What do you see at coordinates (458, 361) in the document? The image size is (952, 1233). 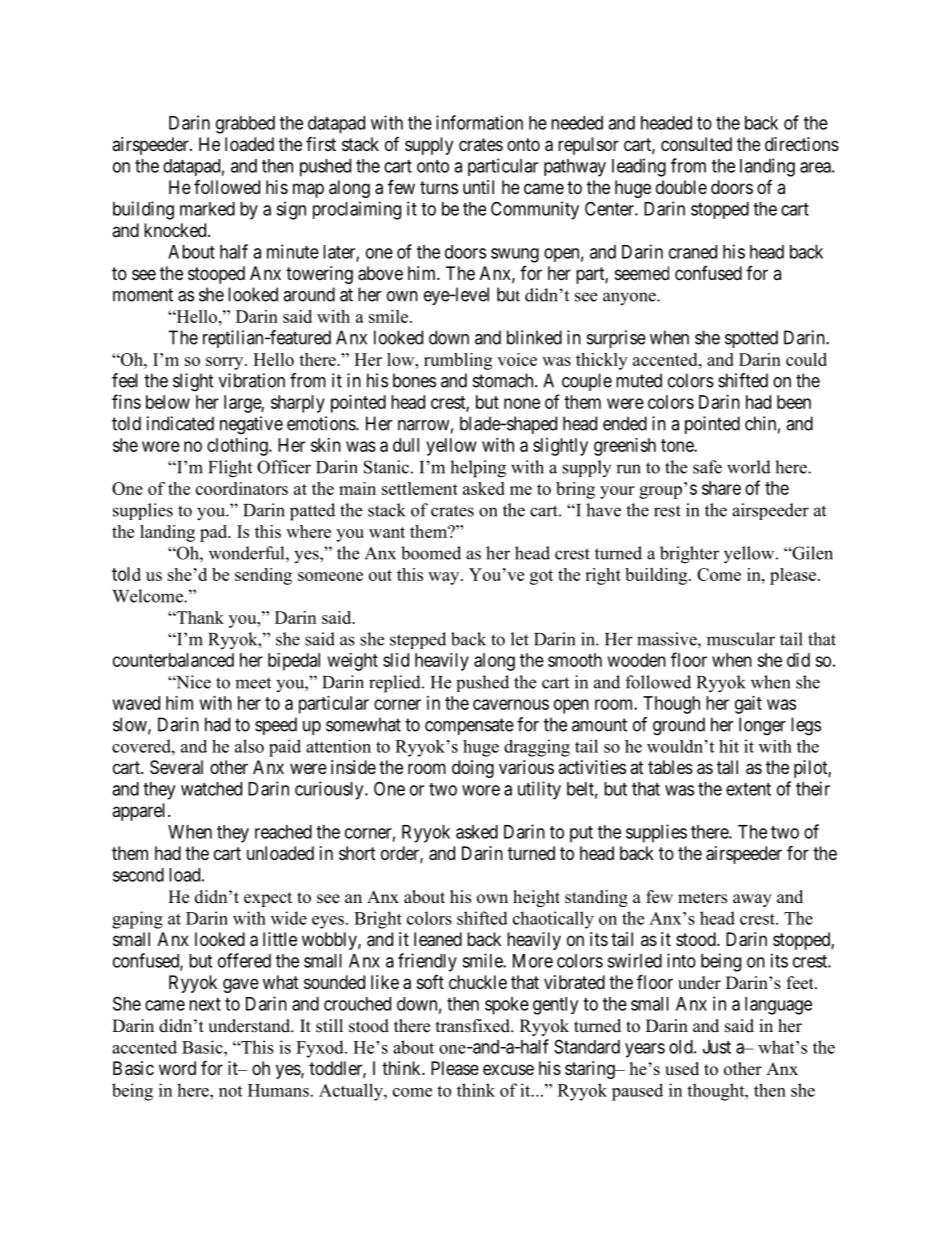 I see `rumbling` at bounding box center [458, 361].
